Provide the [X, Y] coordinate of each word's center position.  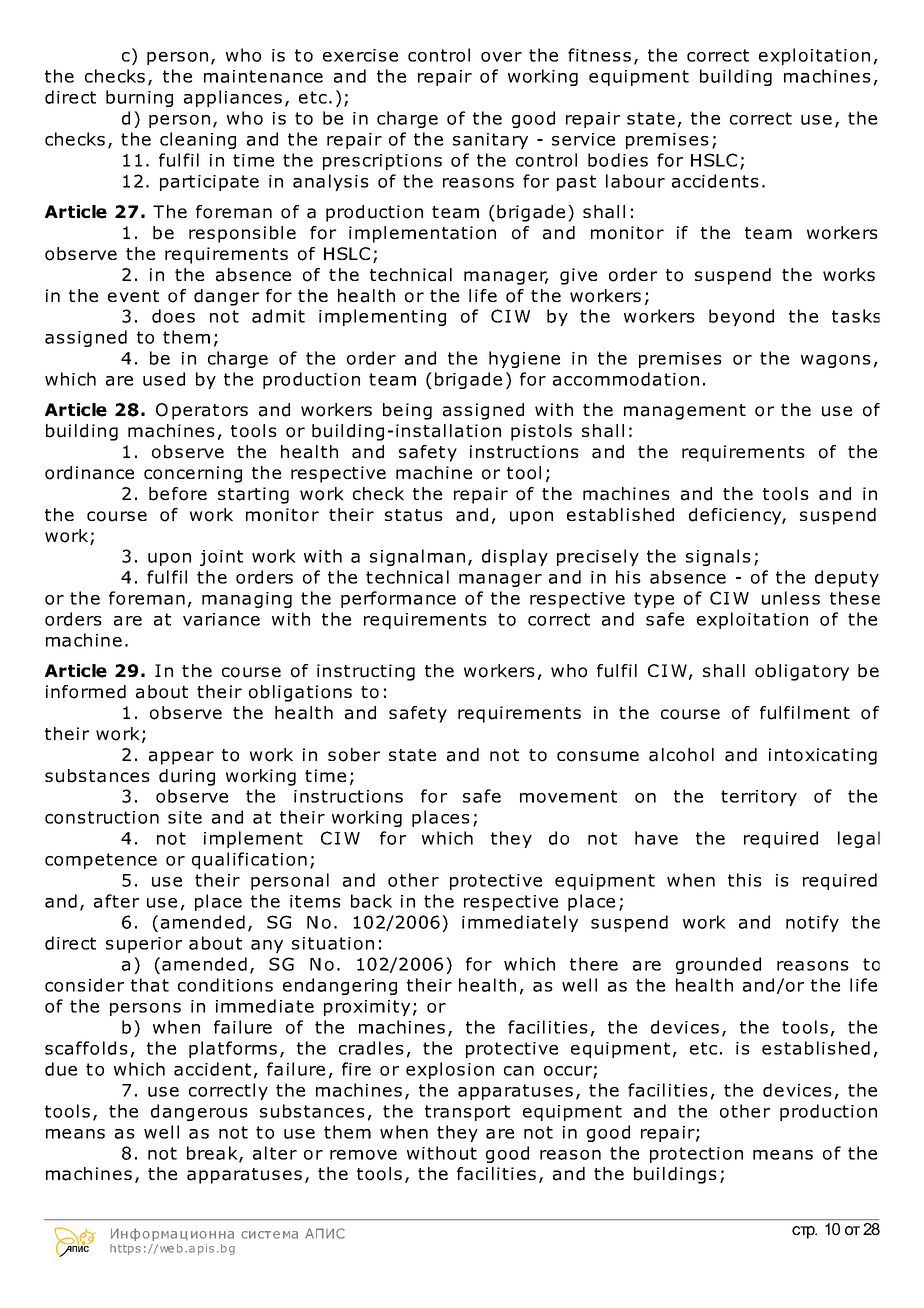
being [407, 411]
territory [759, 798]
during [187, 777]
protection [696, 1155]
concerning [193, 474]
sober [354, 755]
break [213, 1154]
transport [467, 1113]
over [501, 57]
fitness [599, 55]
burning [139, 98]
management [685, 412]
